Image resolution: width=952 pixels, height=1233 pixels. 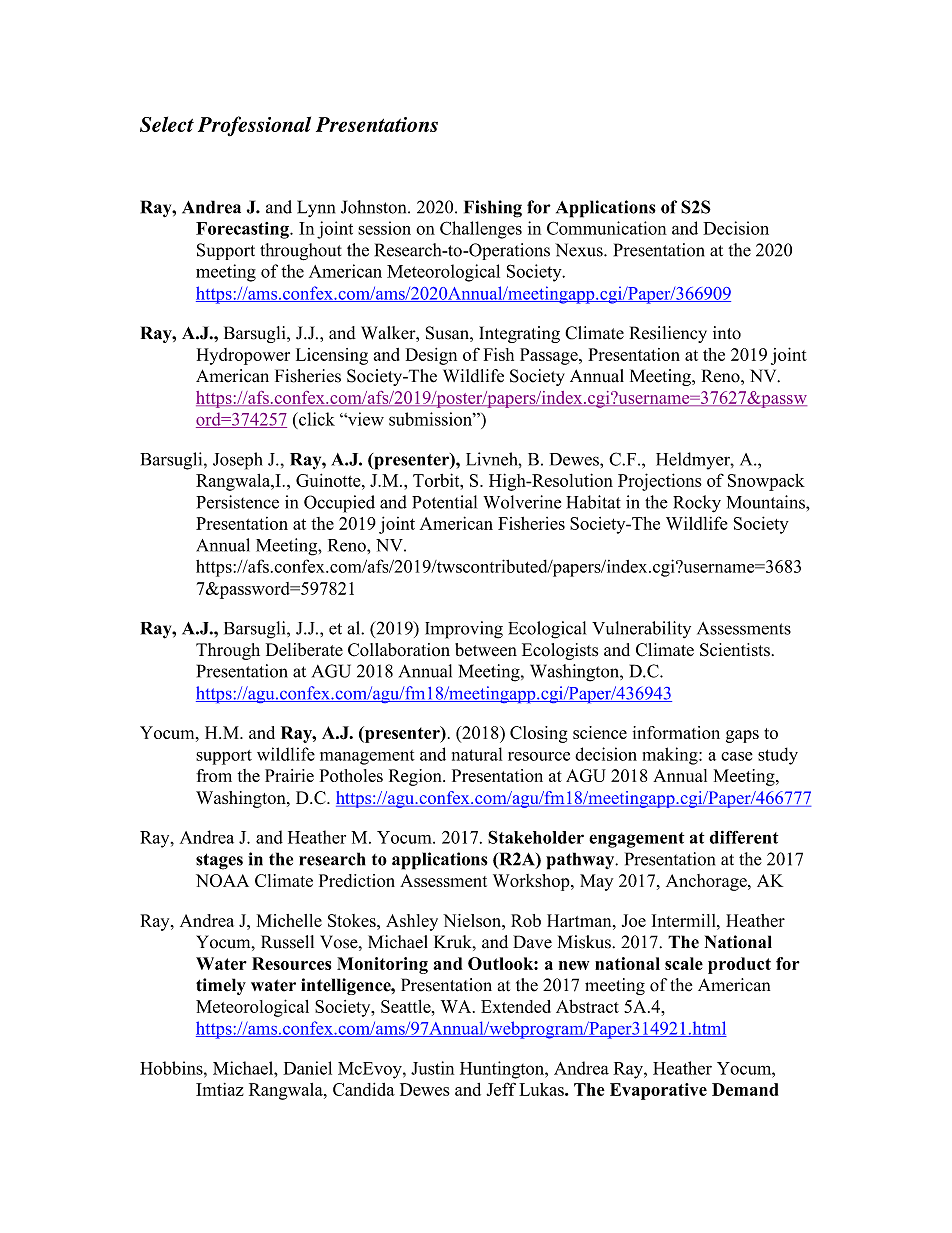 I want to click on Design, so click(x=431, y=356).
